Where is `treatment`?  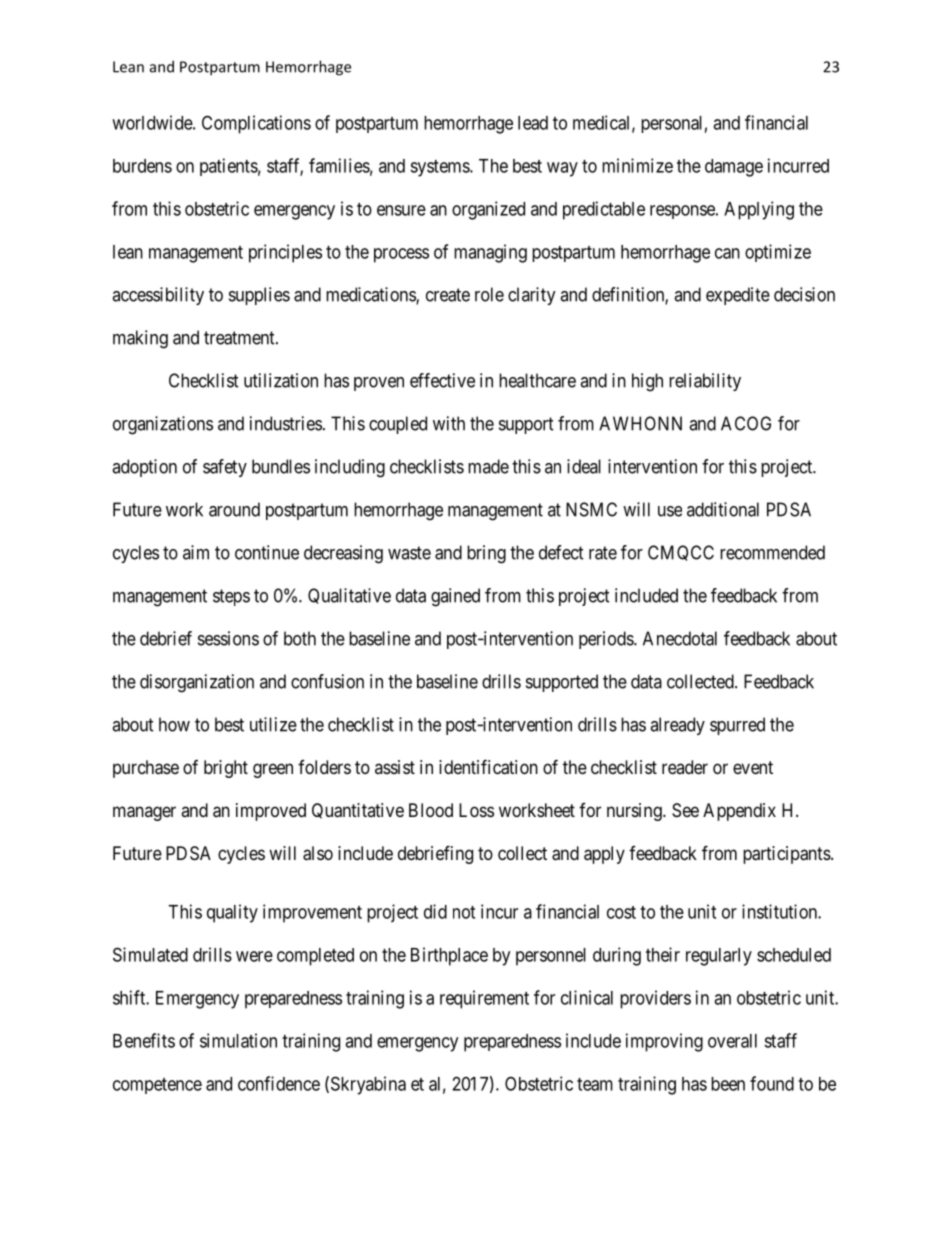 treatment is located at coordinates (240, 338).
